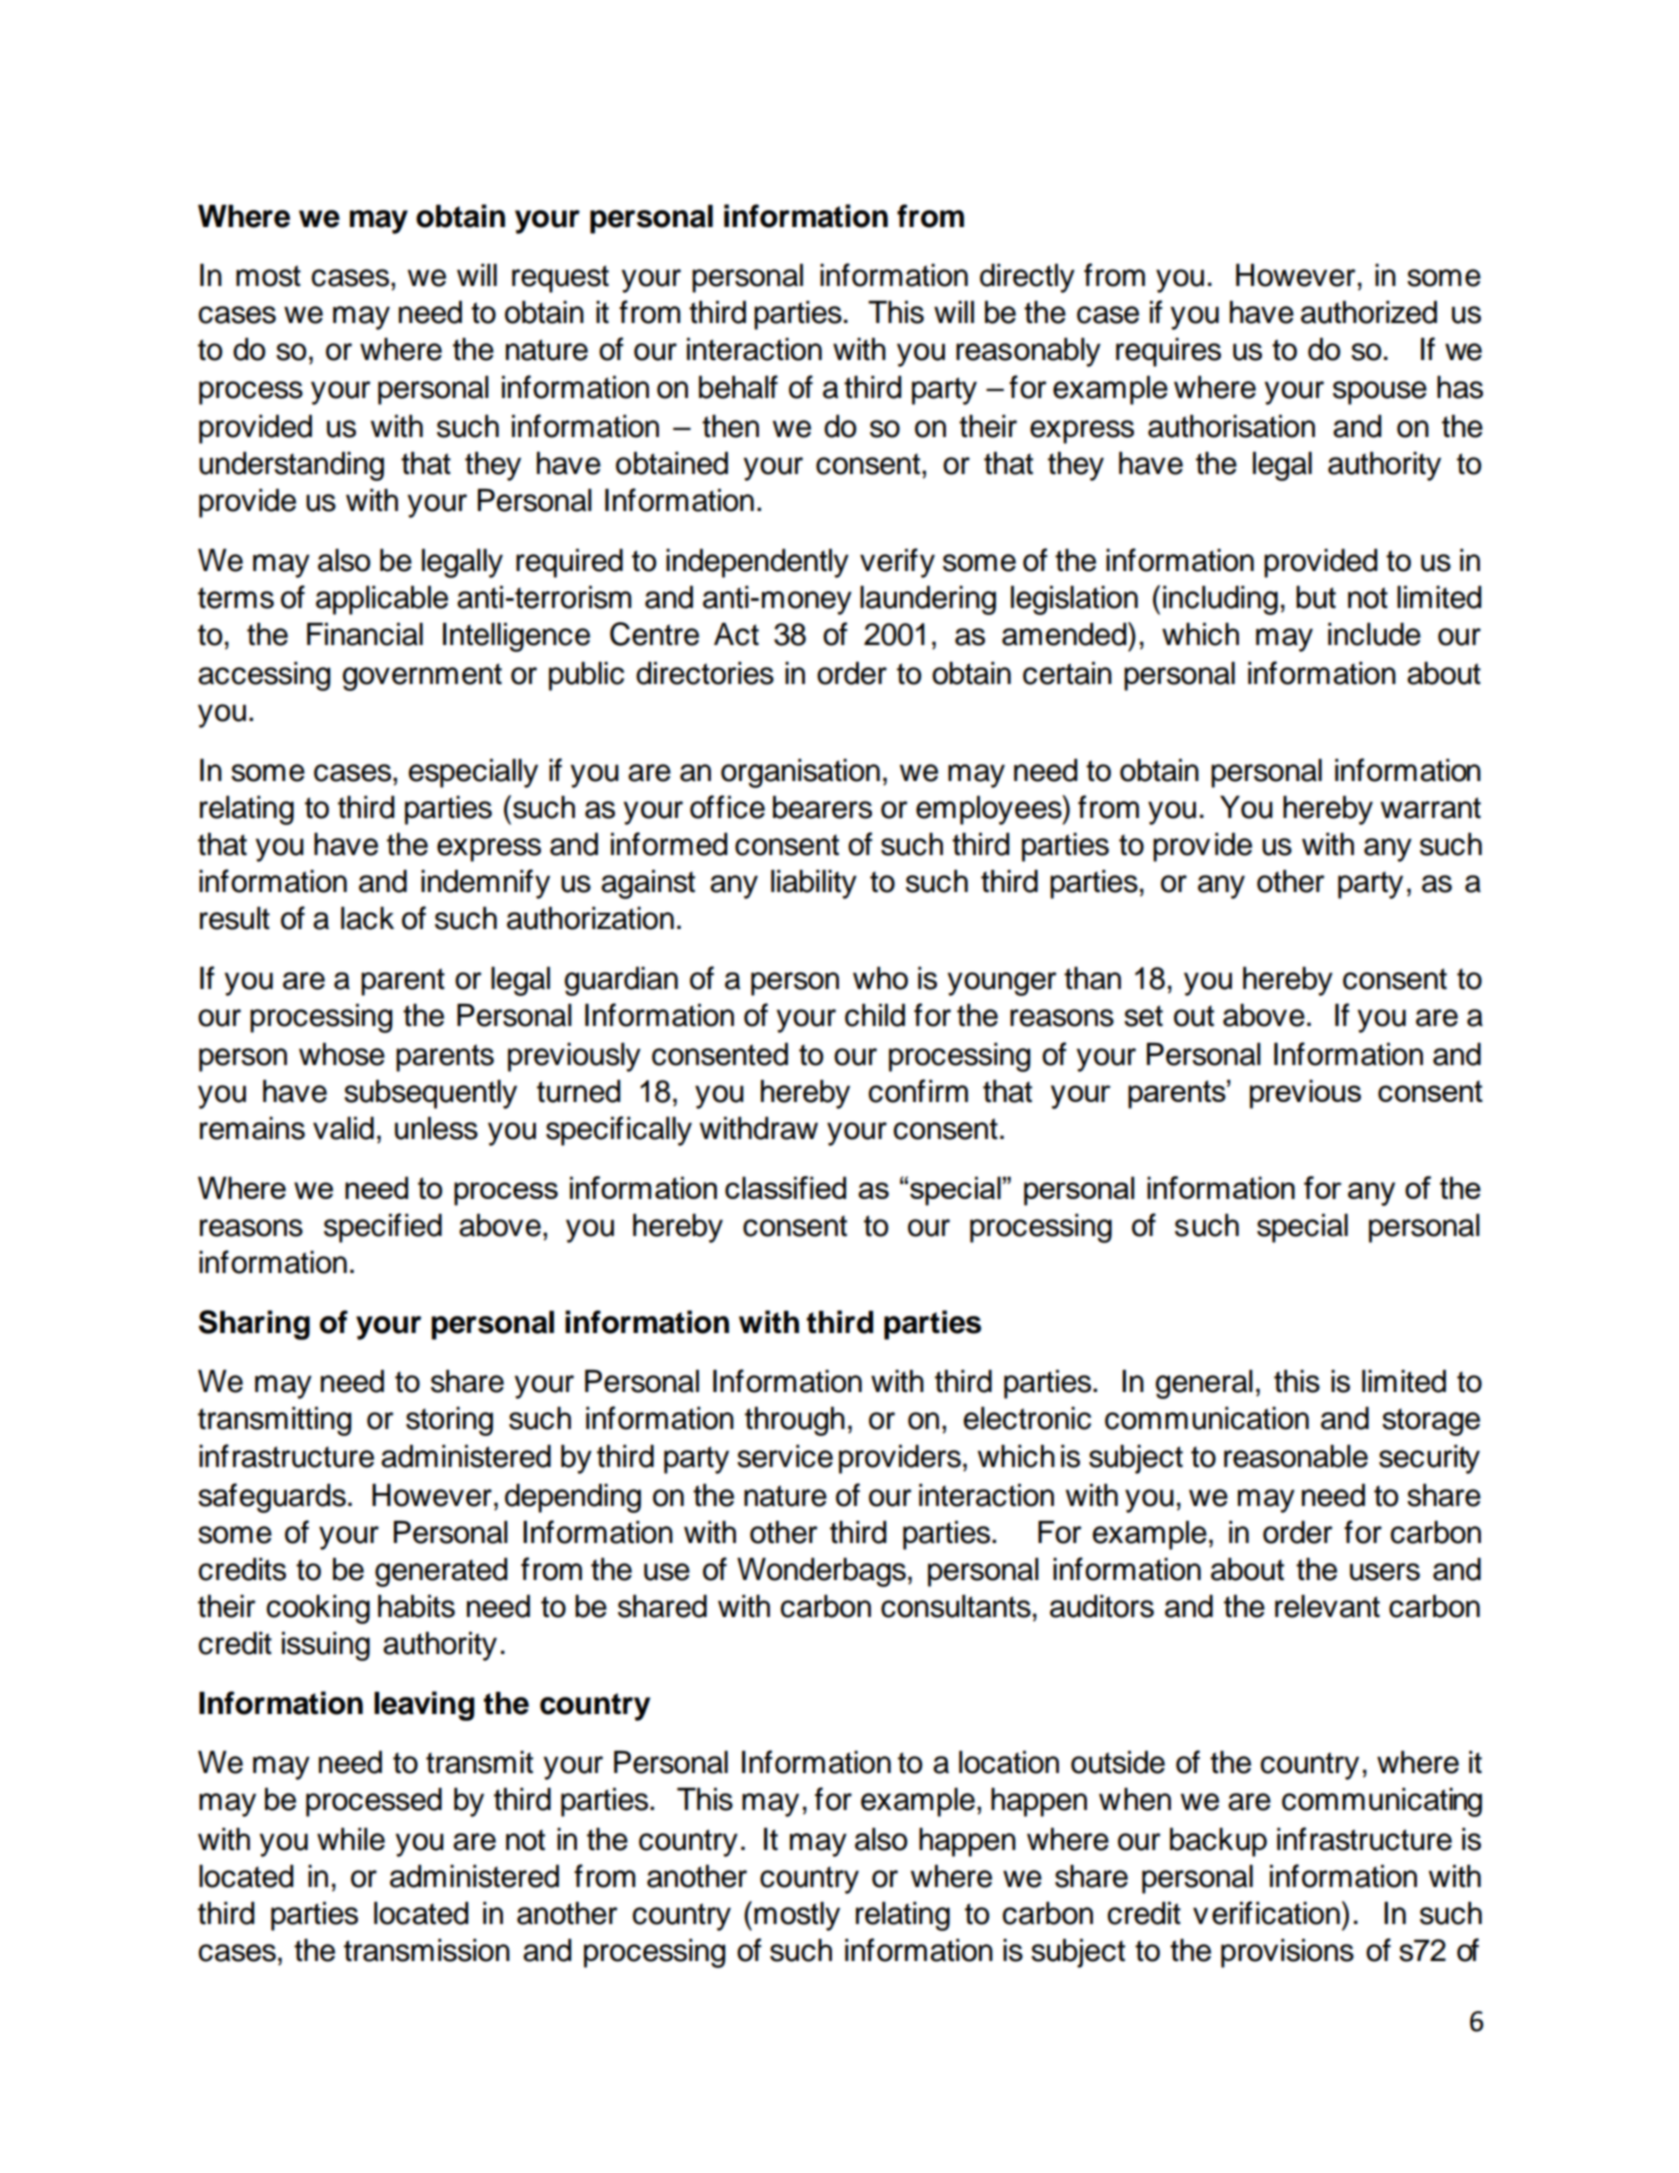 This document has width=1679, height=2173. Describe the element at coordinates (449, 1421) in the document. I see `storing` at that location.
